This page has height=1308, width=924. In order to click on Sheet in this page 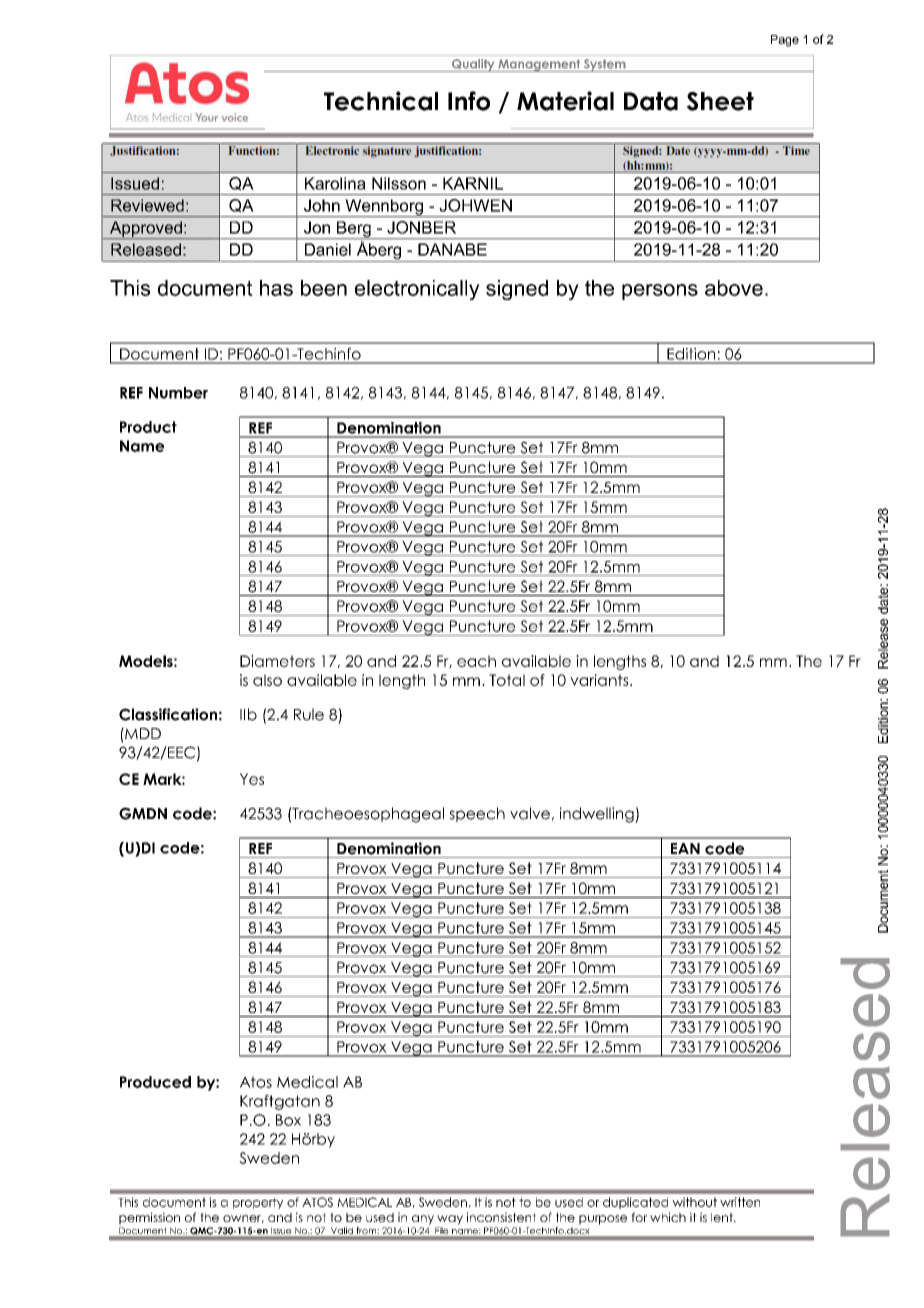, I will do `click(720, 101)`.
